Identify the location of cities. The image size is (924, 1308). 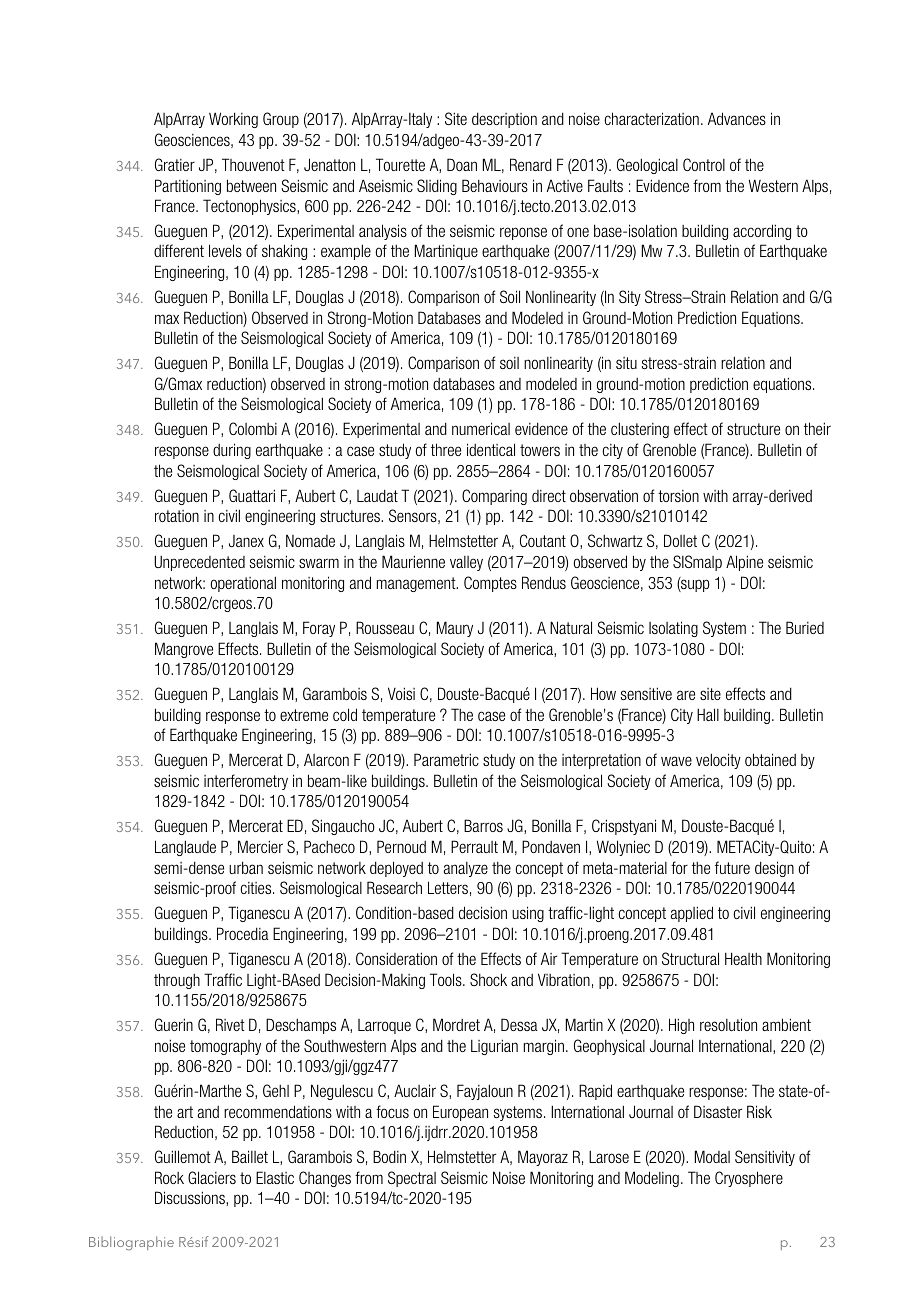
(257, 888).
